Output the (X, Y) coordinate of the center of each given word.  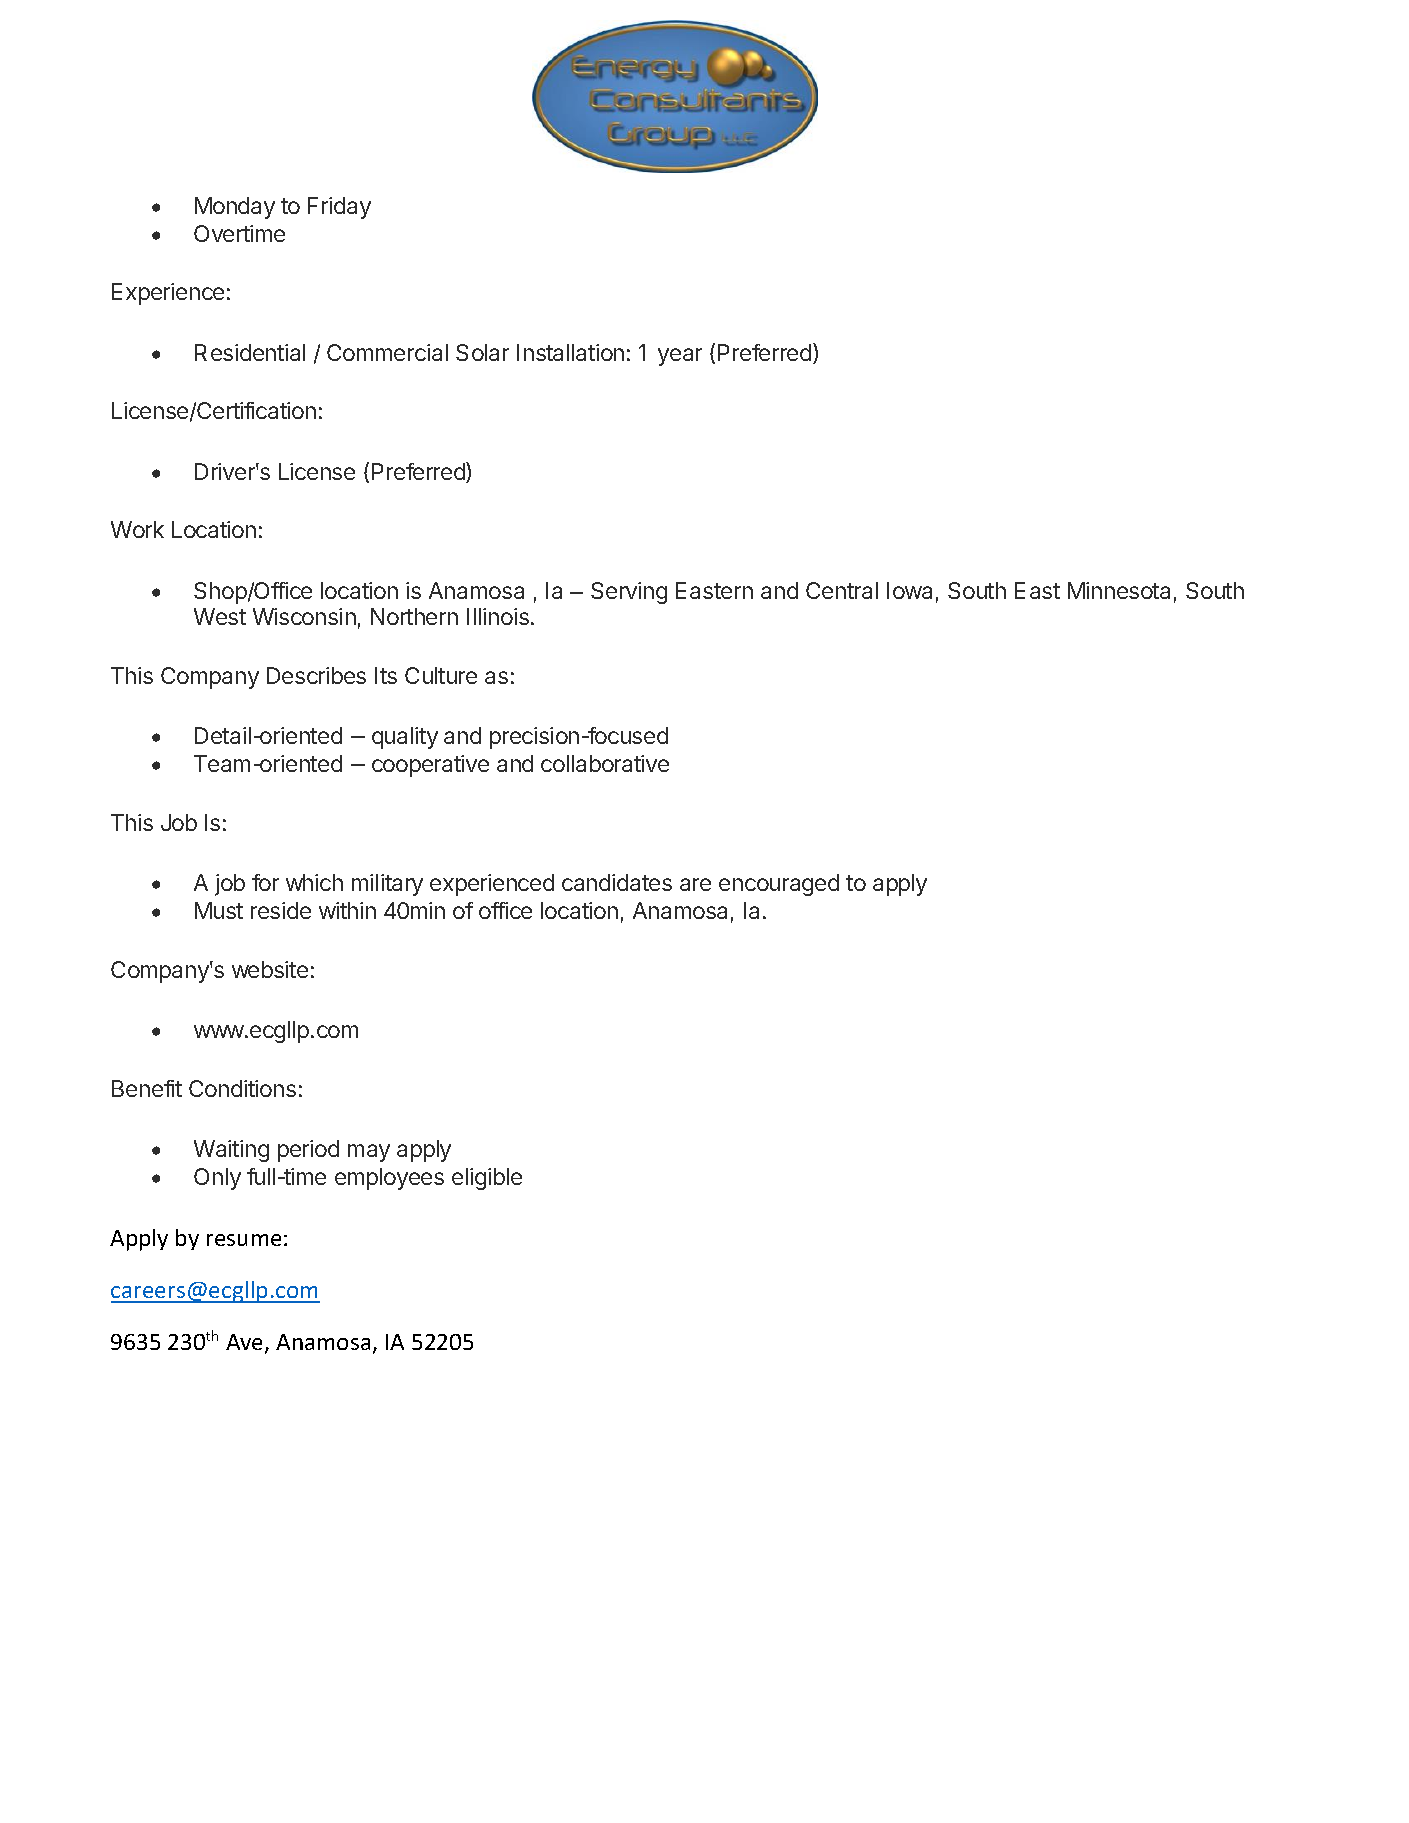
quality (405, 738)
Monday (235, 208)
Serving (629, 593)
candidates (617, 882)
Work (137, 529)
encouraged (779, 885)
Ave (246, 1343)
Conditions (242, 1088)
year (680, 357)
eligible (487, 1179)
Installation (570, 352)
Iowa (909, 590)
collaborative (605, 763)
